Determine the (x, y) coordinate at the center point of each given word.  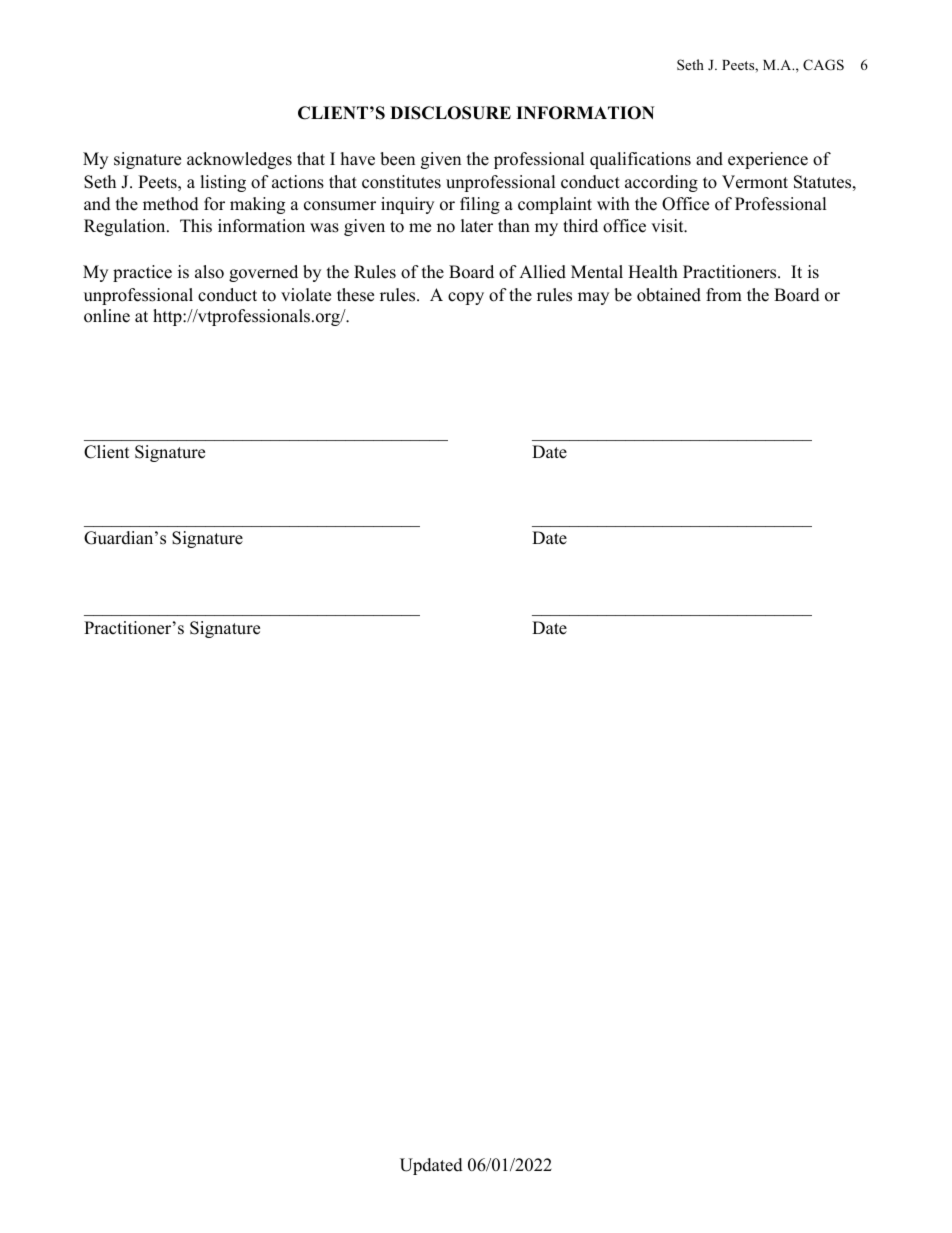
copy (466, 298)
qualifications (640, 160)
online (107, 316)
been (397, 159)
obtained (669, 295)
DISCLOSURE (450, 113)
